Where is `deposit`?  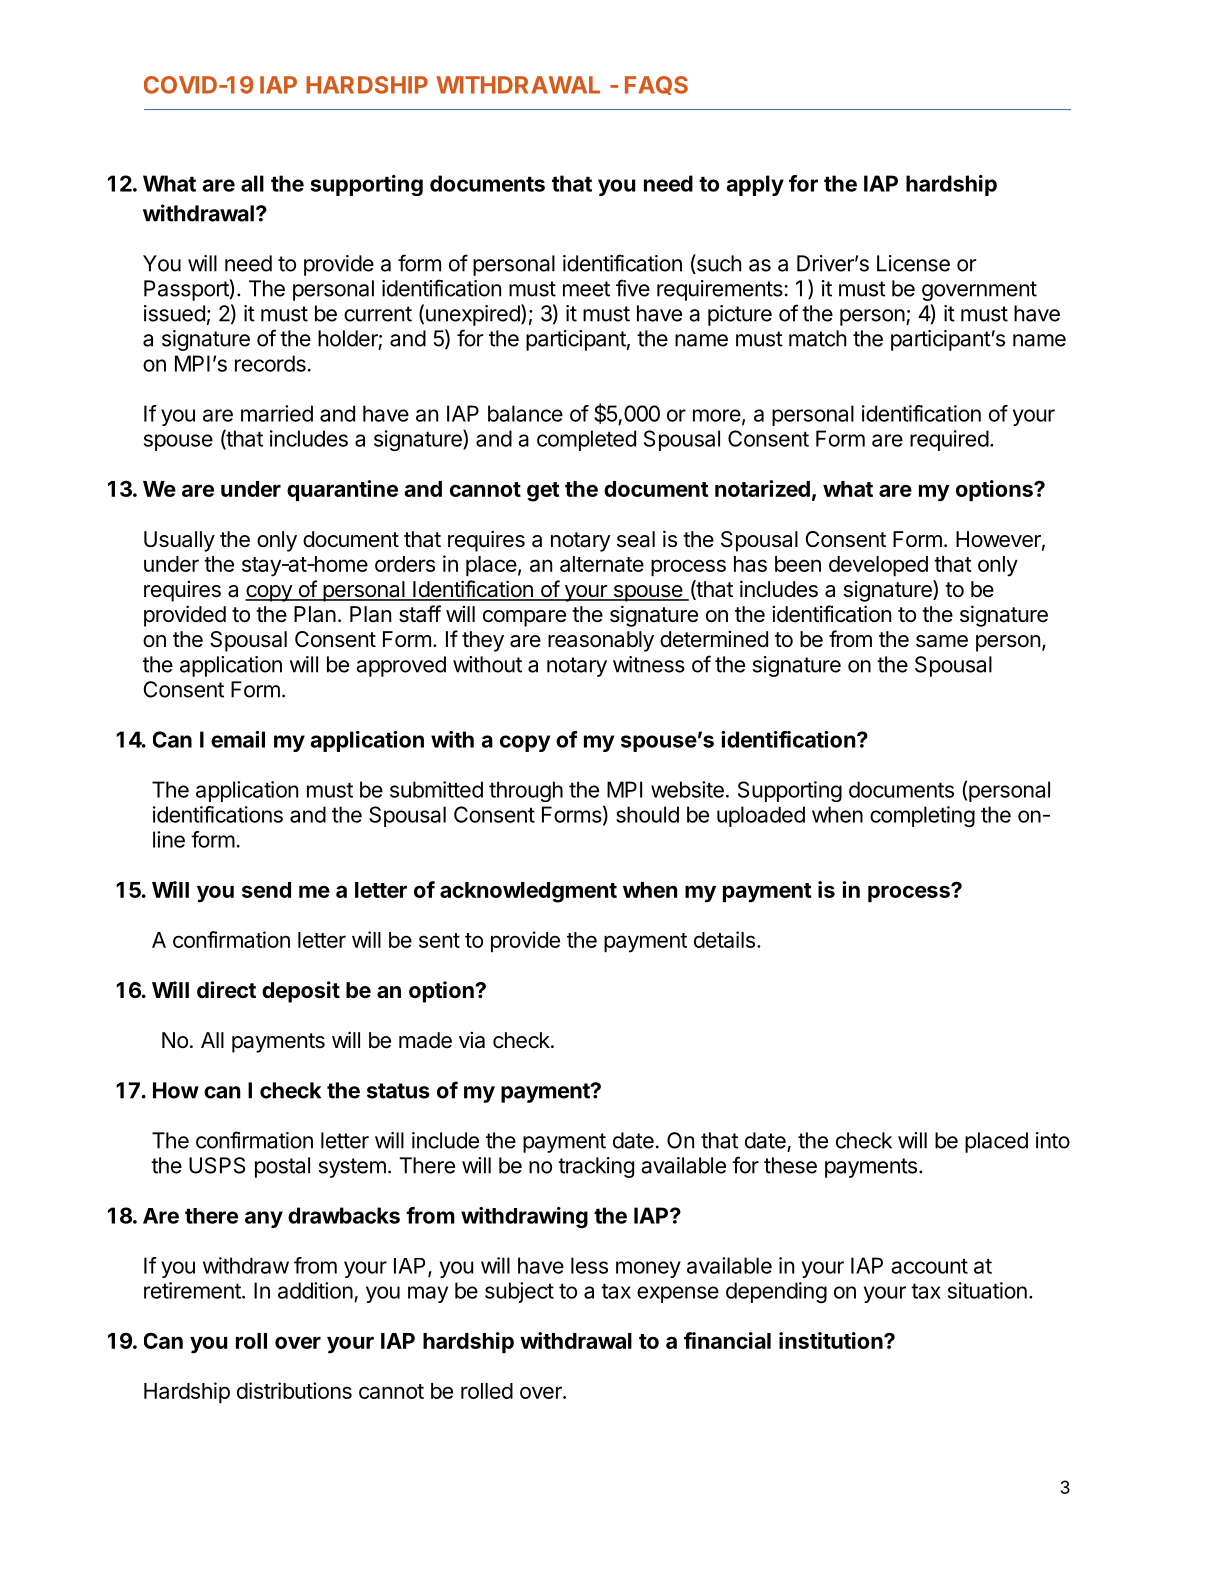
deposit is located at coordinates (301, 992).
